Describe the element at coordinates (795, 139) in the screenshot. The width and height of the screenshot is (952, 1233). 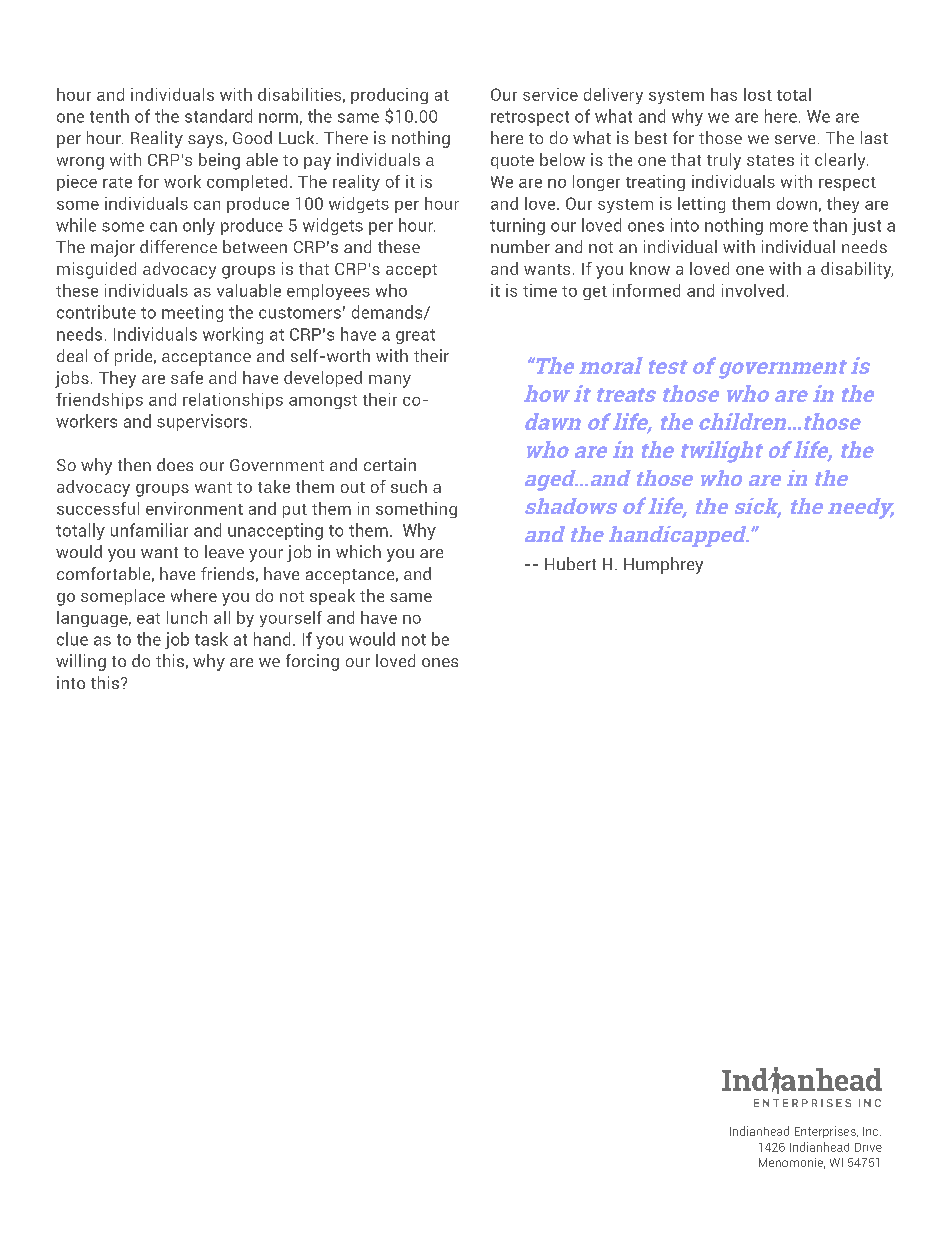
I see `serve` at that location.
